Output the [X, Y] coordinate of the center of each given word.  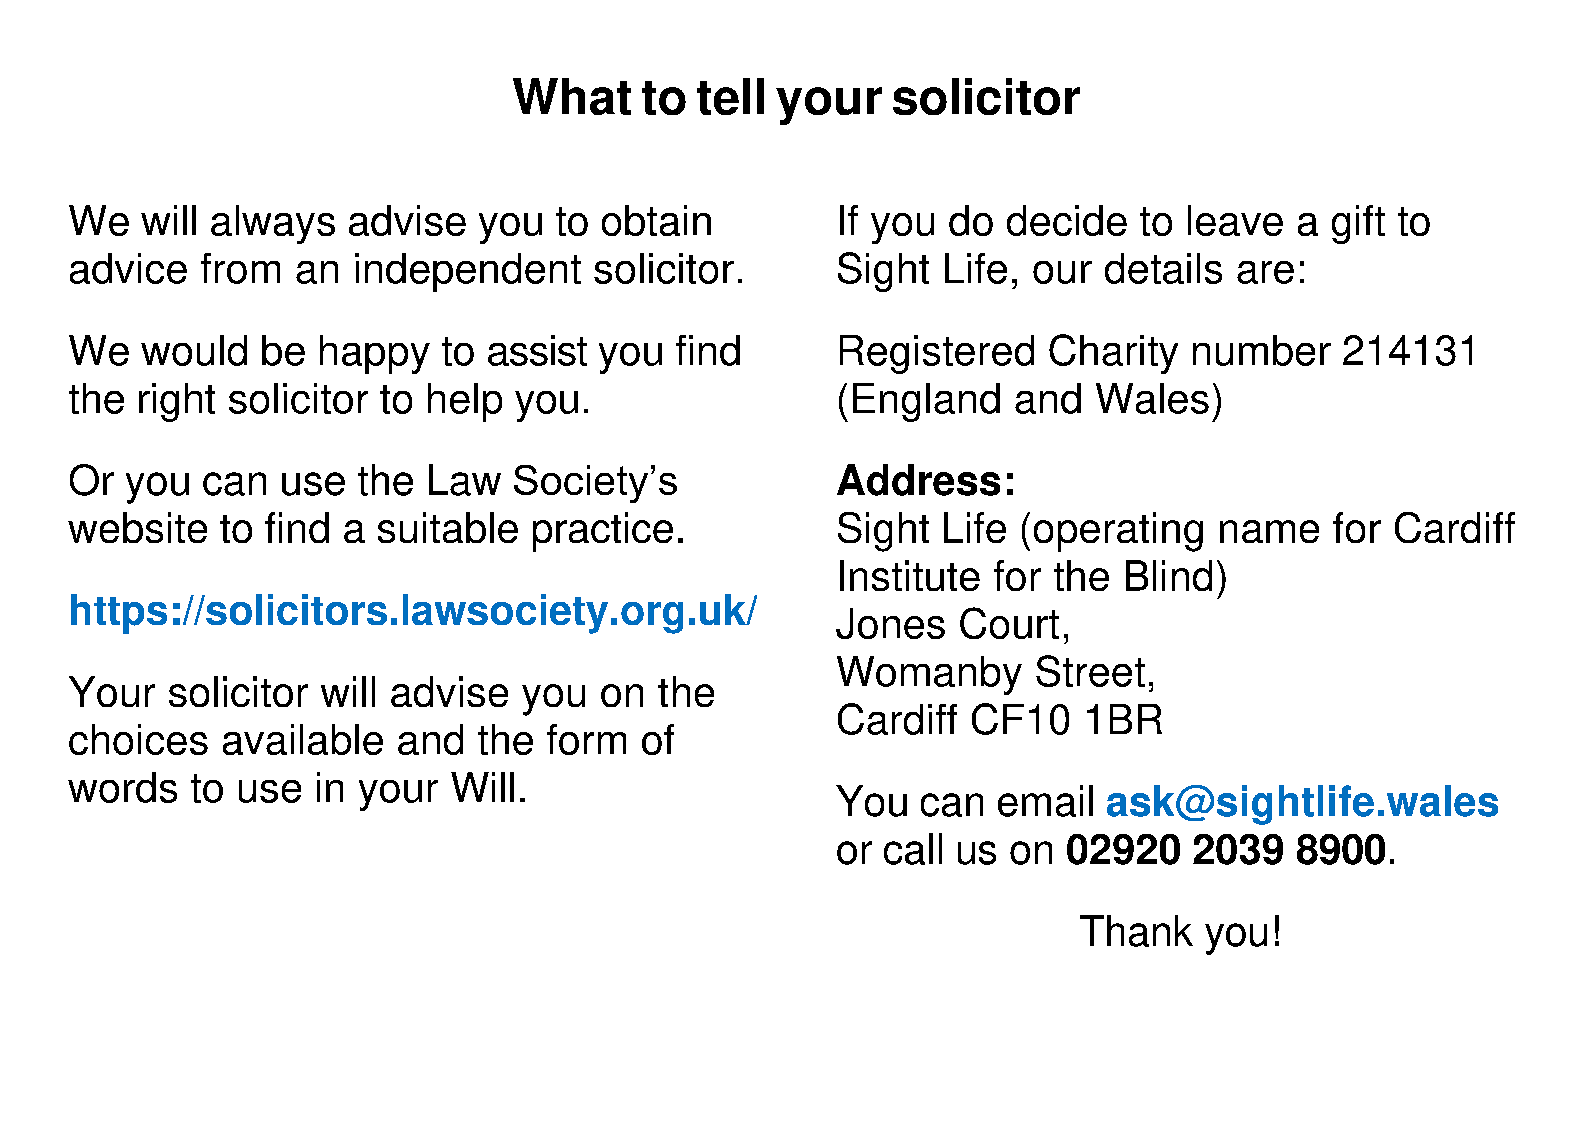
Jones [890, 623]
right [177, 402]
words [122, 787]
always [273, 224]
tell [730, 96]
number [1262, 350]
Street [1090, 671]
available [303, 739]
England [926, 402]
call [913, 849]
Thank [1136, 931]
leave [1235, 220]
